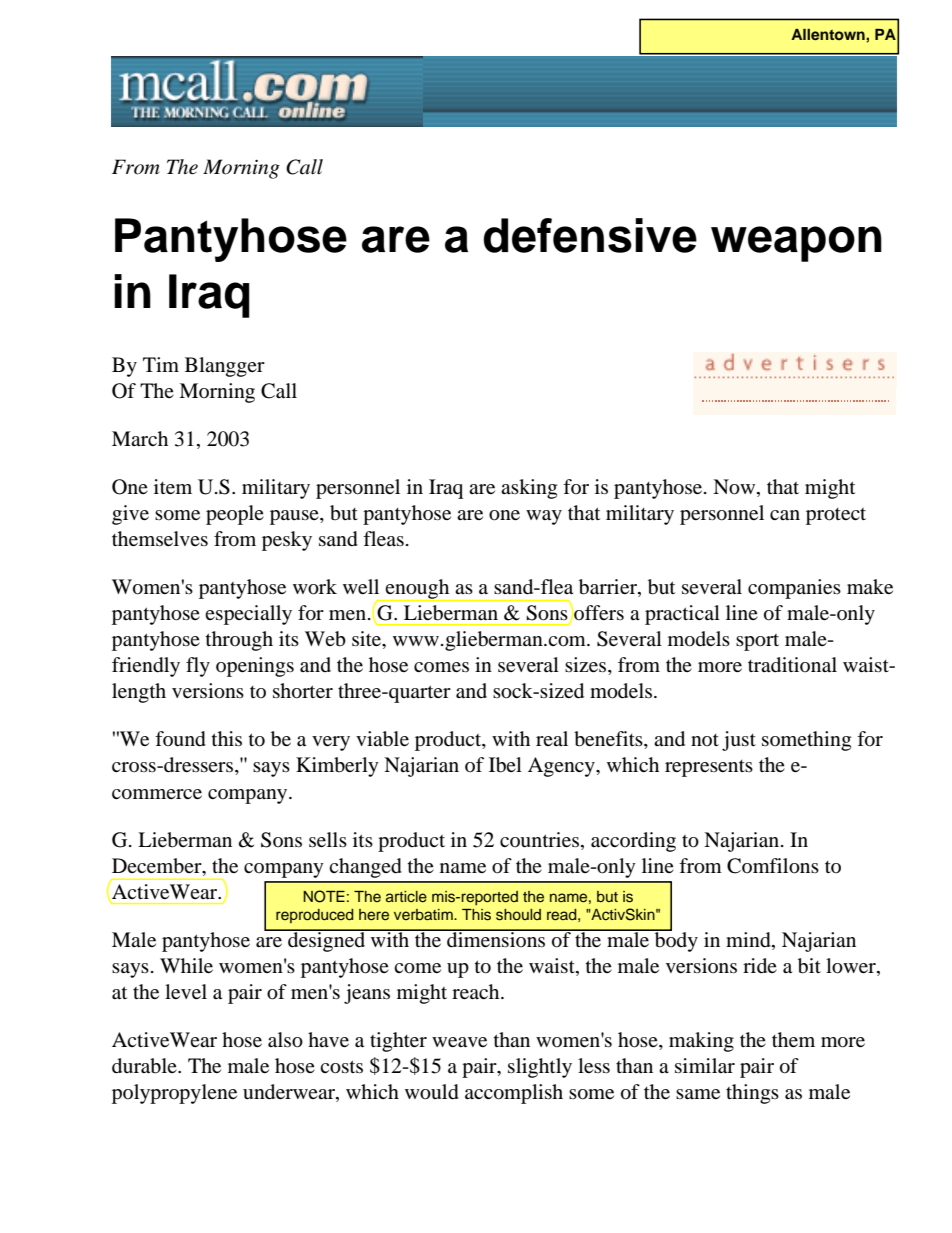 The height and width of the document is (1233, 952). Describe the element at coordinates (796, 244) in the document. I see `weapon` at that location.
